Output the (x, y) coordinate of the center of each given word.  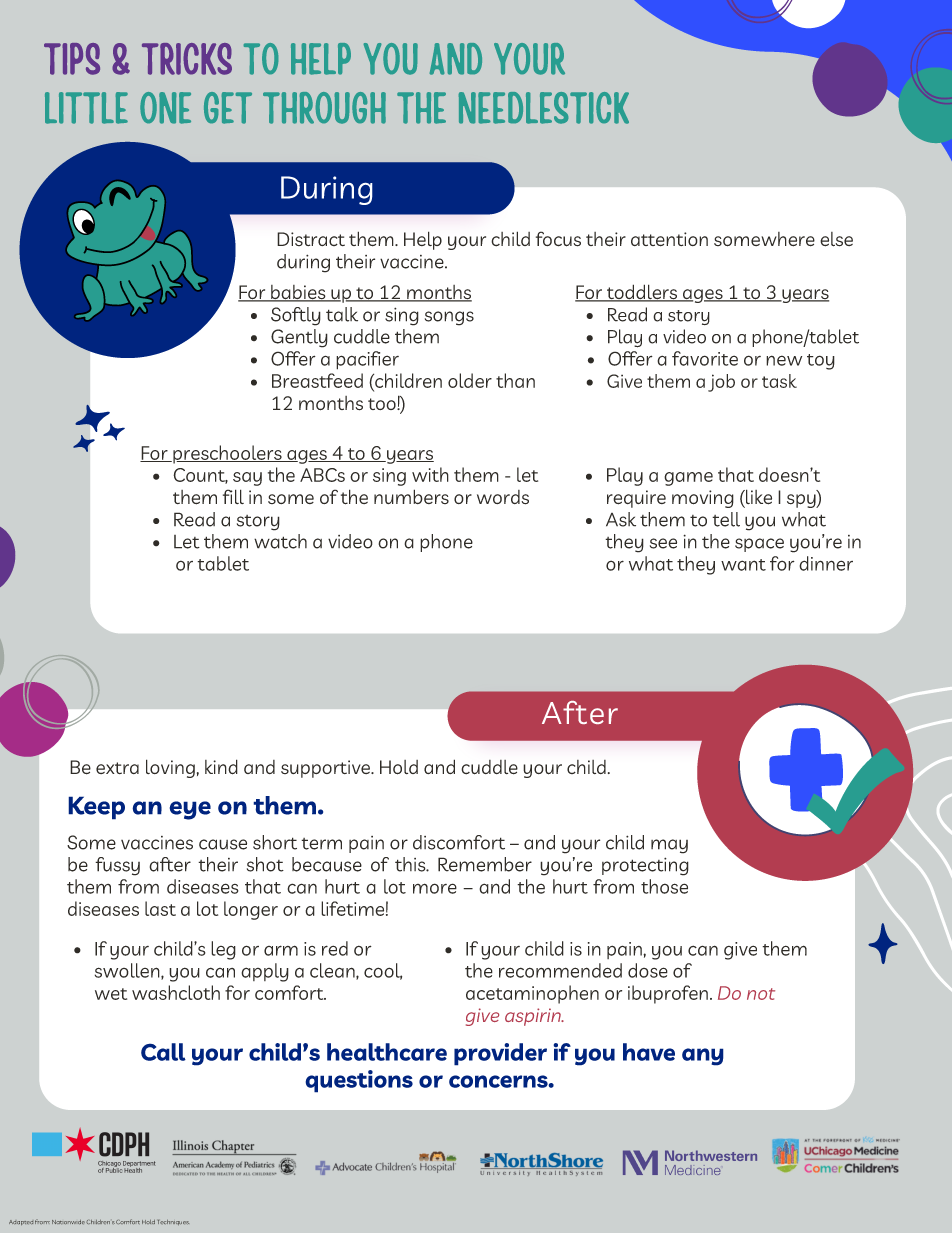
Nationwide (68, 1222)
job (721, 383)
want (743, 565)
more (435, 888)
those (664, 886)
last (160, 908)
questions (359, 1081)
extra (117, 768)
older (470, 380)
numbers (411, 496)
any (703, 1057)
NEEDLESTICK (544, 108)
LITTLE (86, 108)
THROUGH (324, 108)
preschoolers (227, 454)
